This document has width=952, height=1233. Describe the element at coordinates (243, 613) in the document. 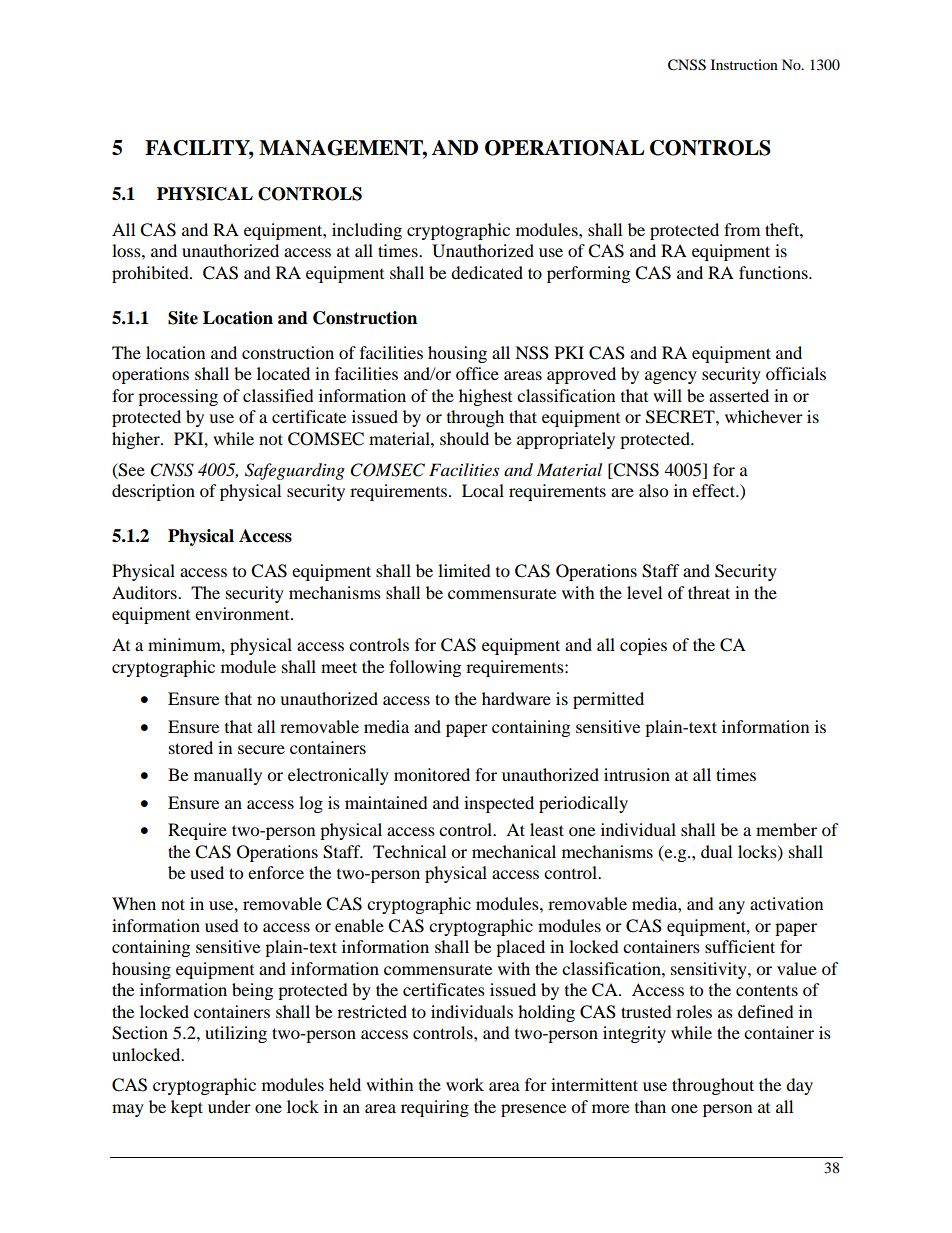

I see `environment` at that location.
